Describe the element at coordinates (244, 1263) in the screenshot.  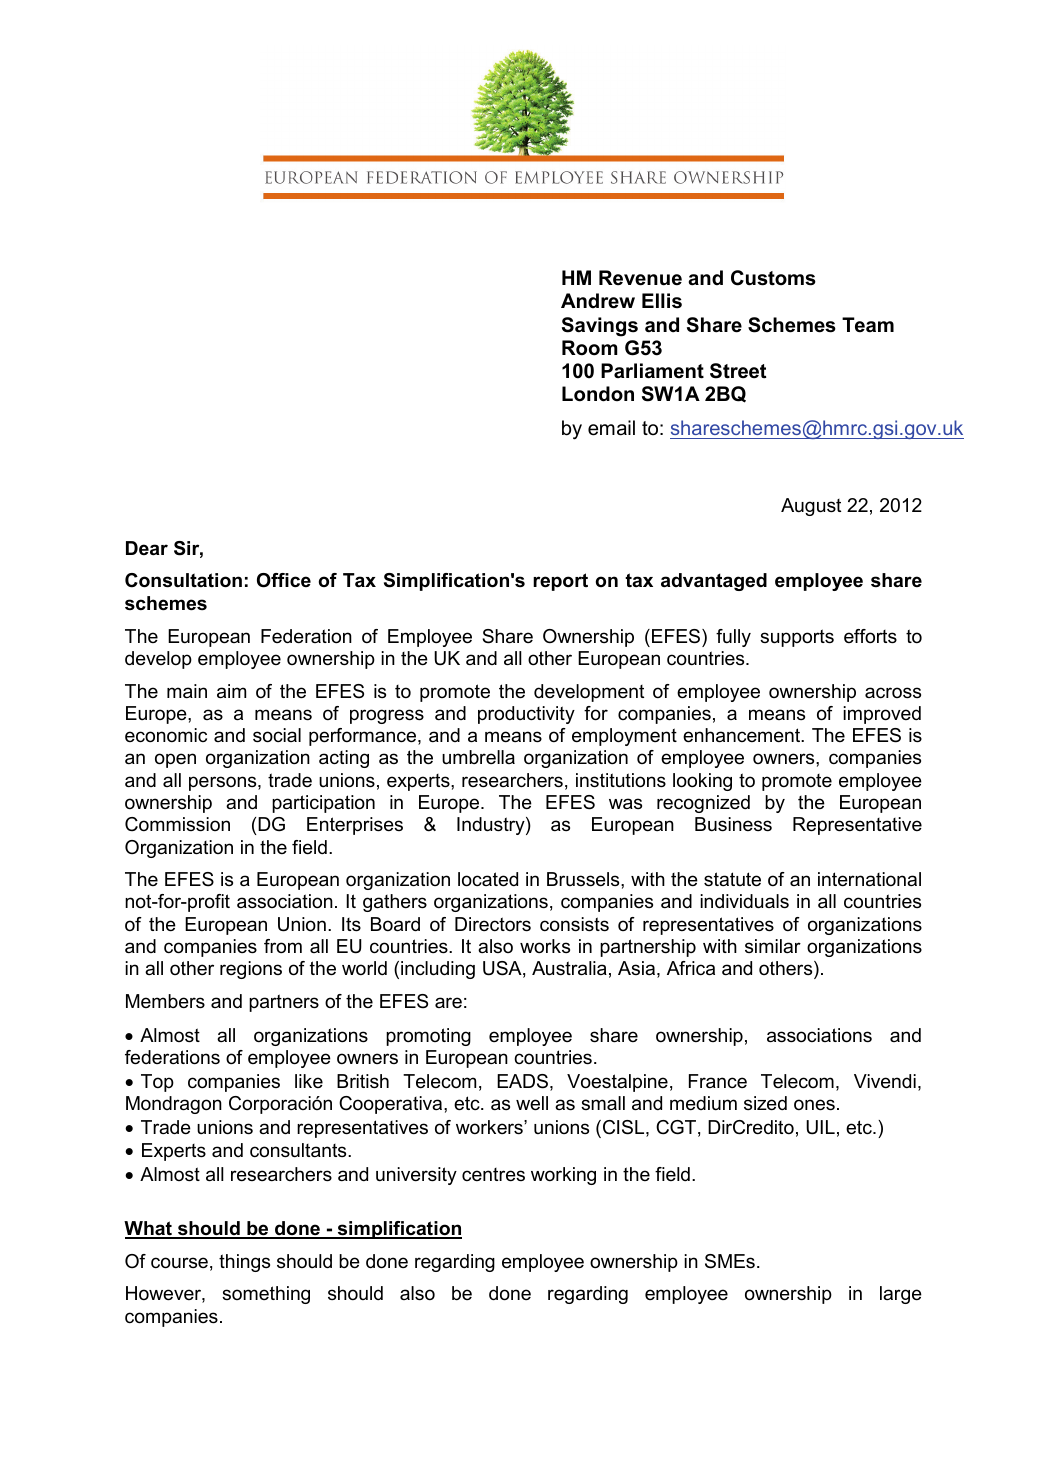
I see `things` at that location.
